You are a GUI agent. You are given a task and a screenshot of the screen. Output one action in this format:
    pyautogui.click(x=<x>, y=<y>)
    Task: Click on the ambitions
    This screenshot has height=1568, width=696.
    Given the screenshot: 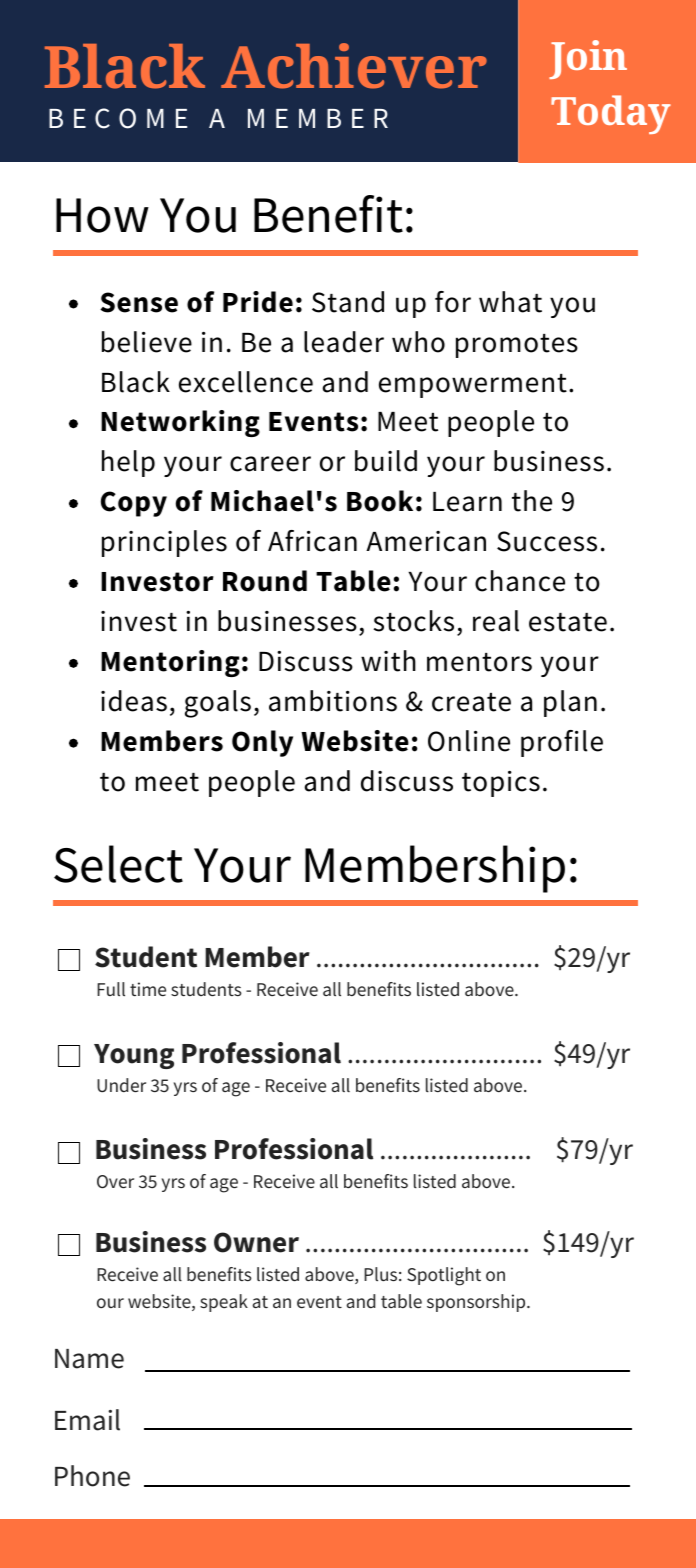 What is the action you would take?
    pyautogui.click(x=333, y=701)
